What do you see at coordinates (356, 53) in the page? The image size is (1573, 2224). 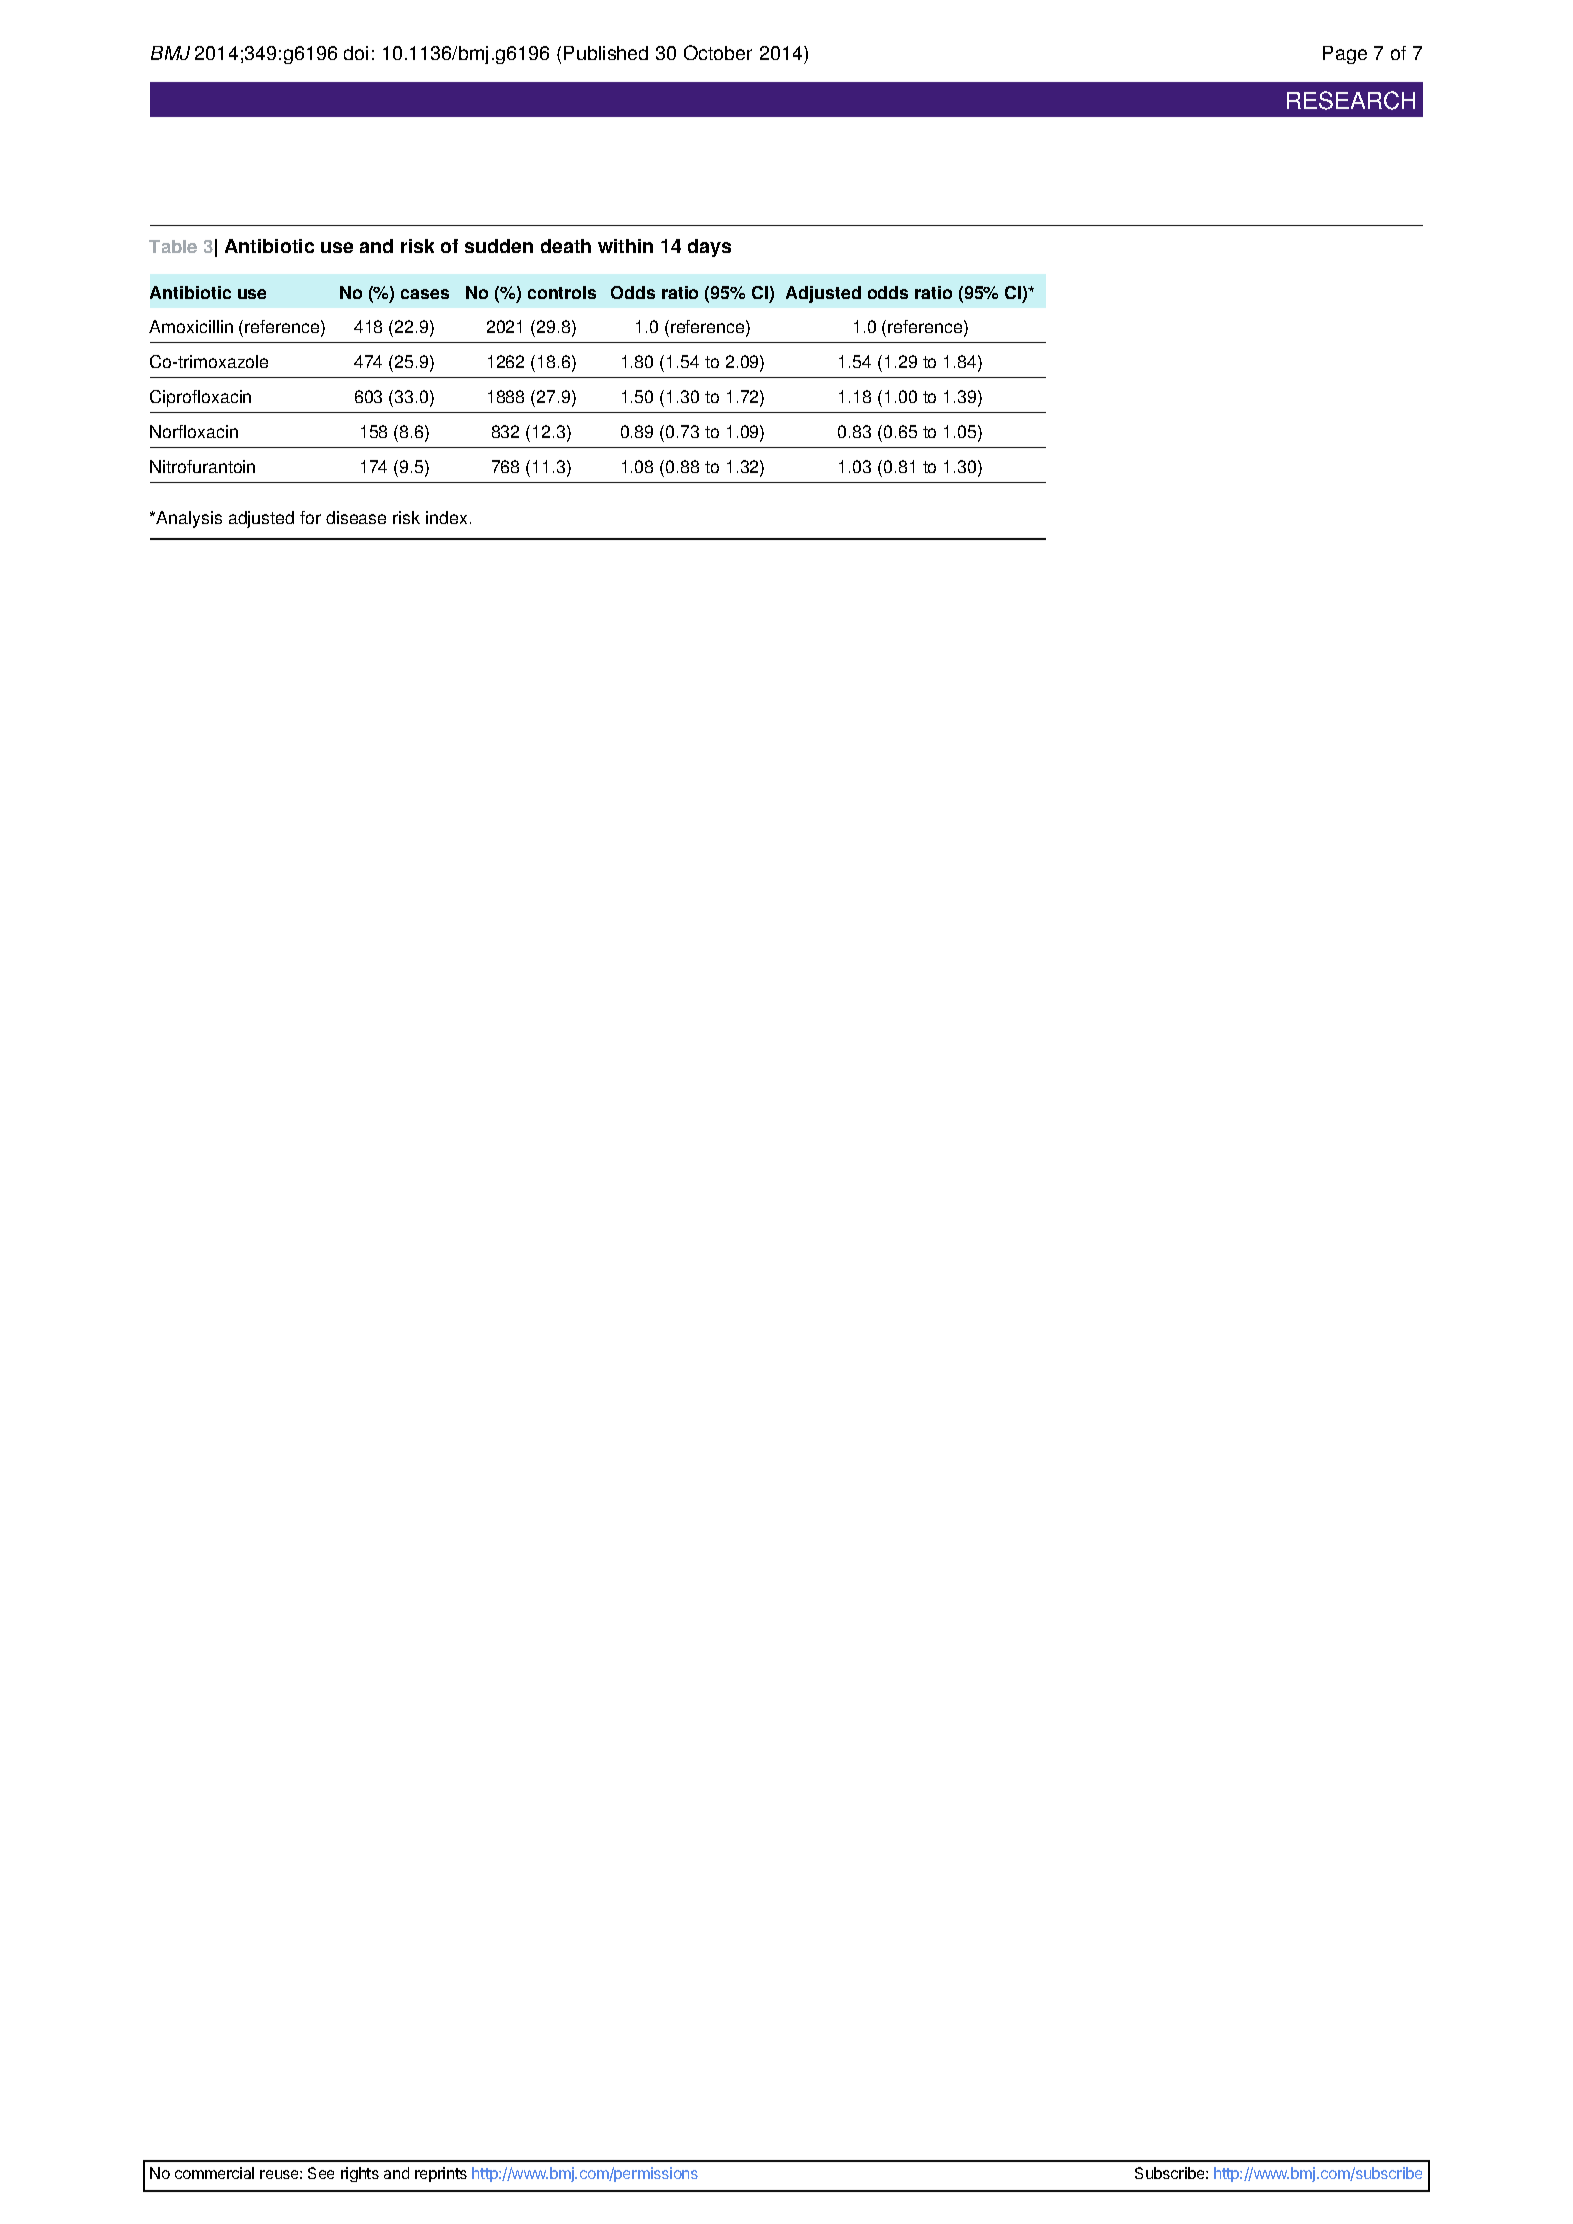 I see `doi` at bounding box center [356, 53].
